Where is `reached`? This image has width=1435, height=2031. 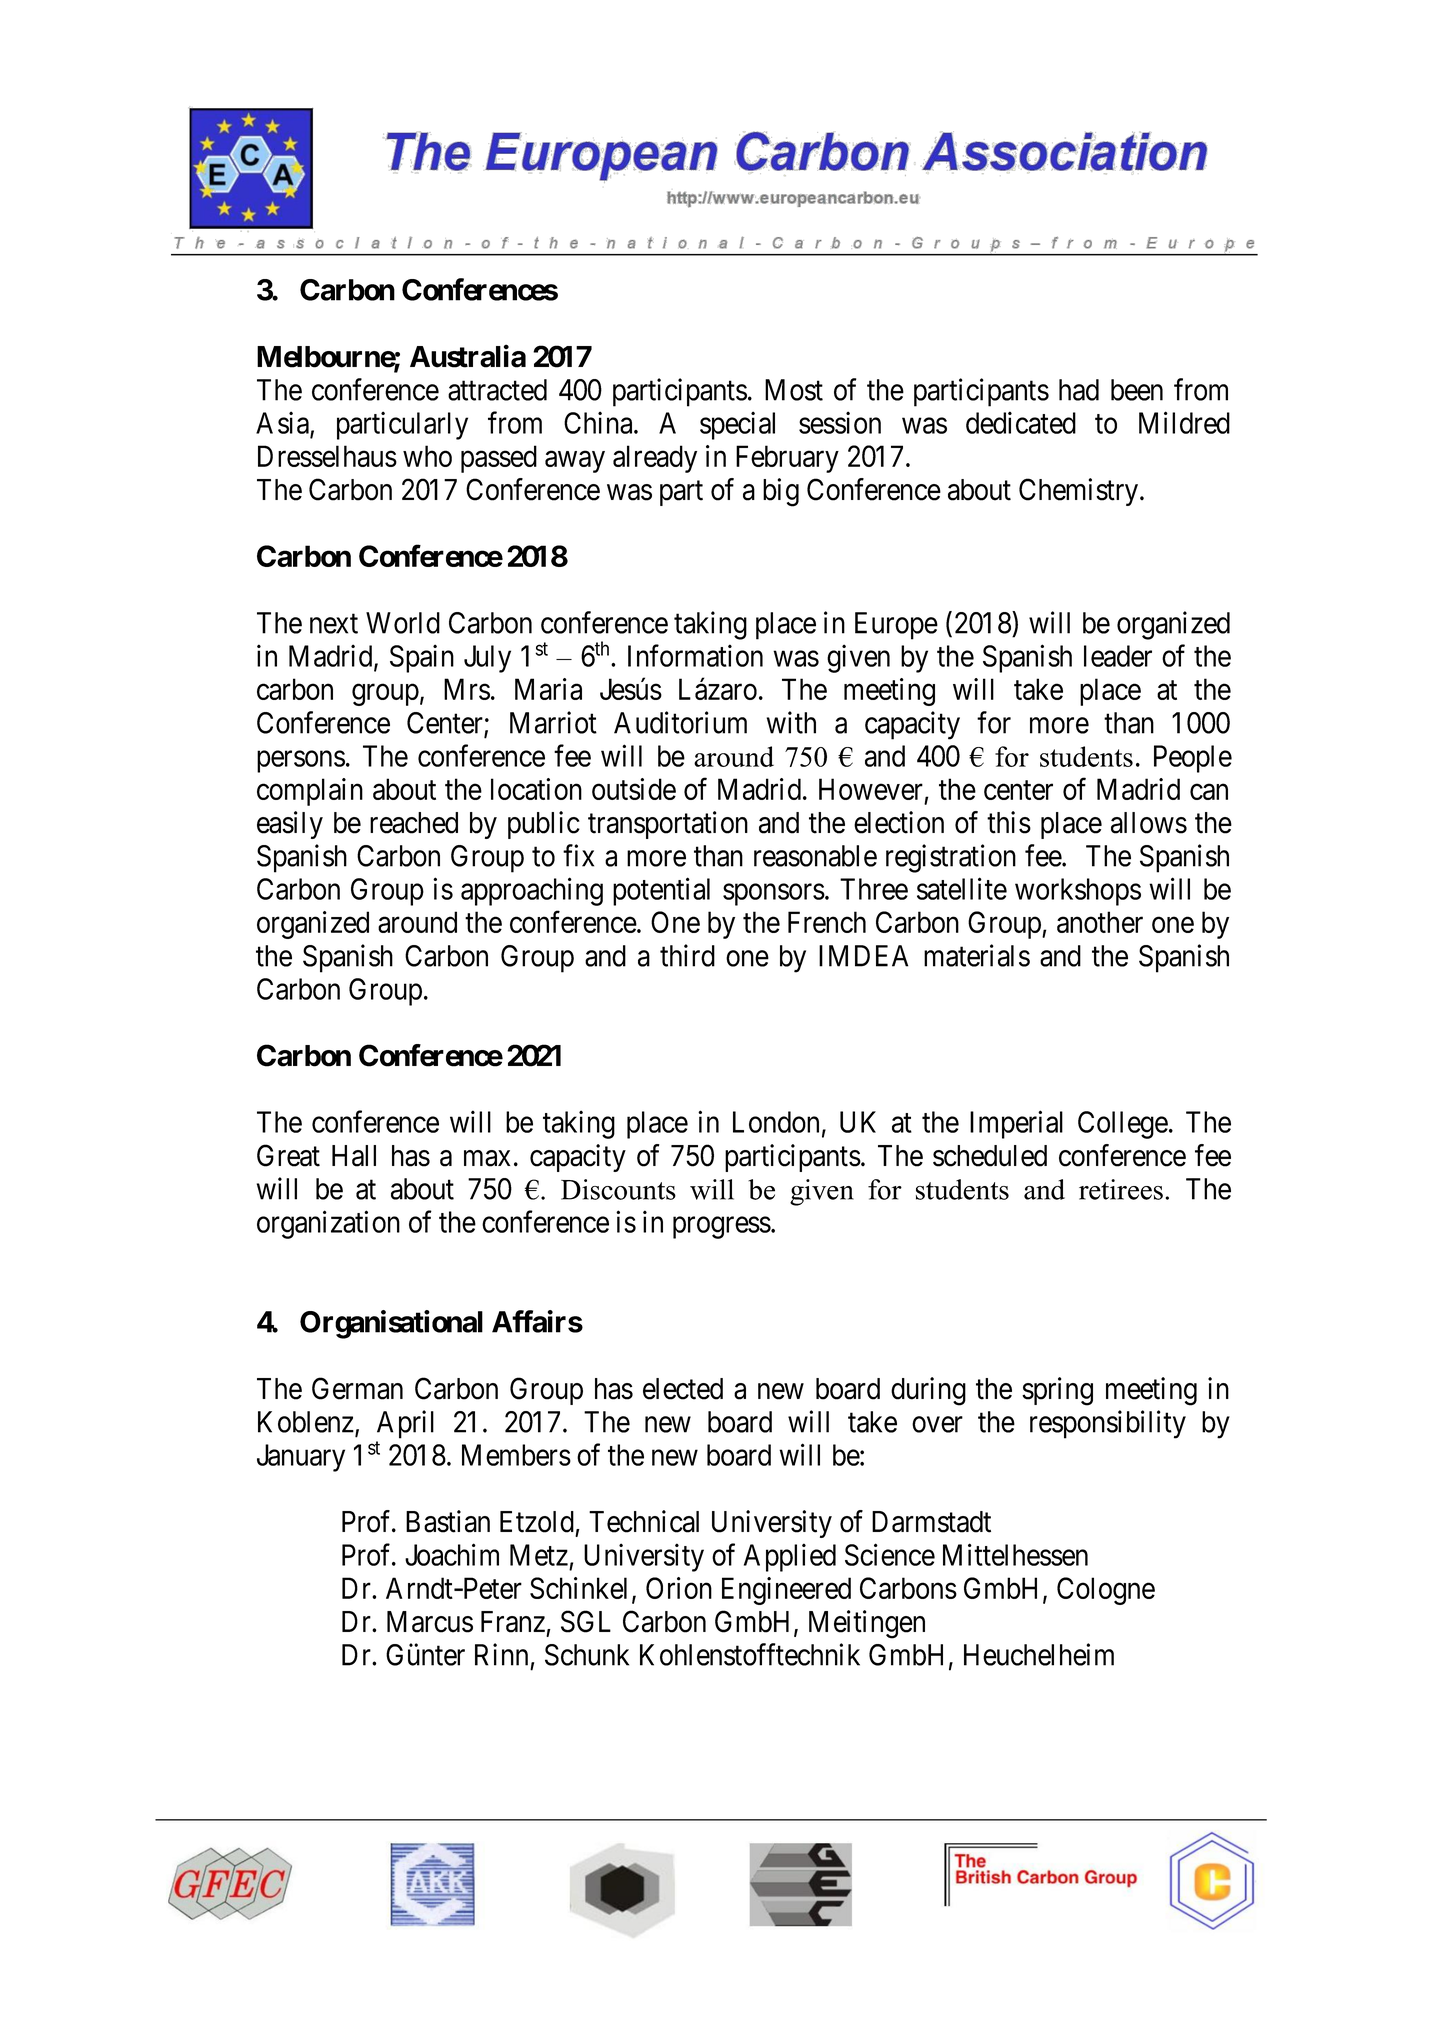 reached is located at coordinates (414, 823).
